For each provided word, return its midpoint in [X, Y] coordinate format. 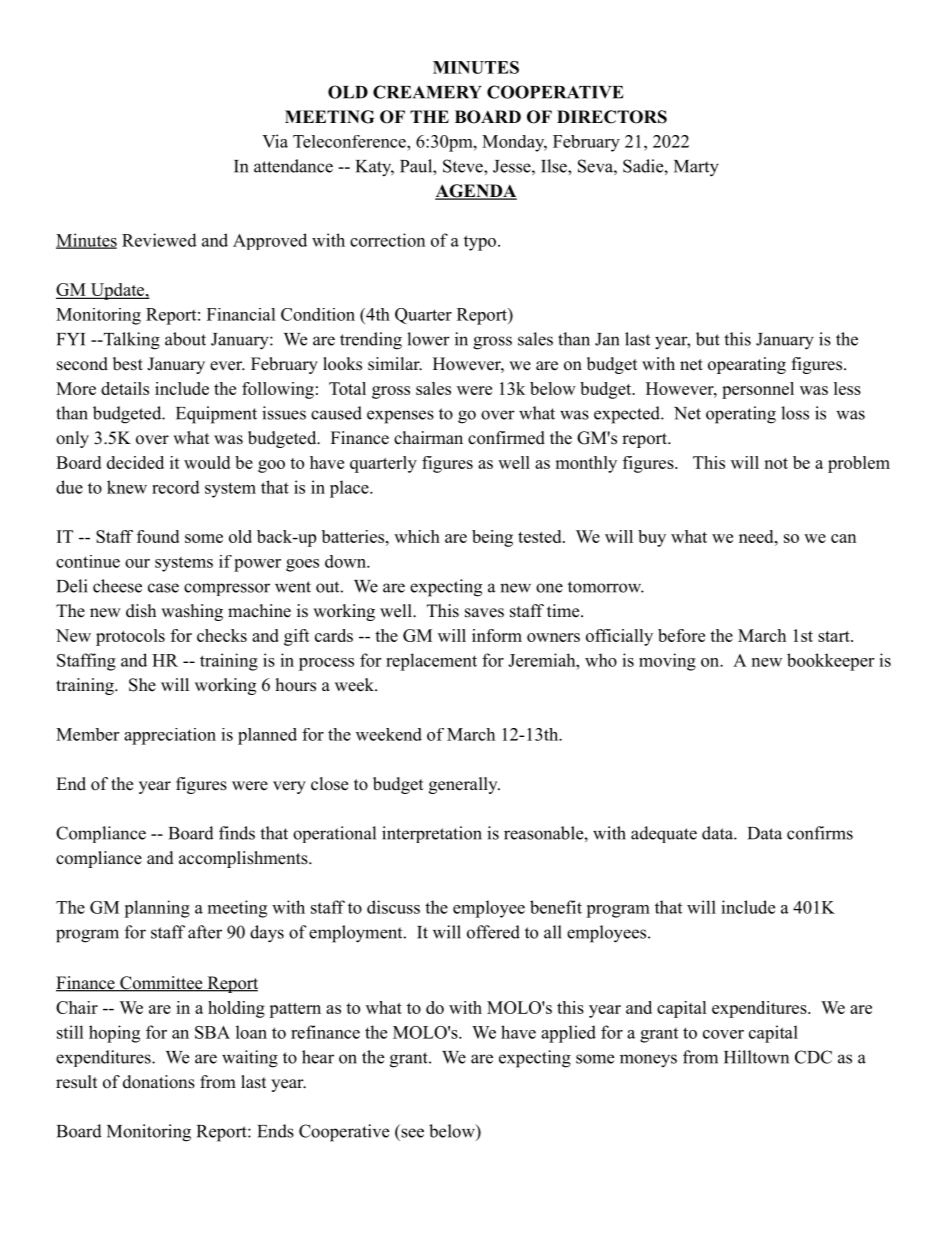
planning [157, 909]
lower [428, 339]
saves [484, 613]
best [128, 364]
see [412, 1133]
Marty [696, 168]
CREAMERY [427, 92]
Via [275, 141]
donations [159, 1082]
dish [141, 611]
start [835, 636]
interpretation [432, 834]
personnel [758, 390]
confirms [820, 833]
